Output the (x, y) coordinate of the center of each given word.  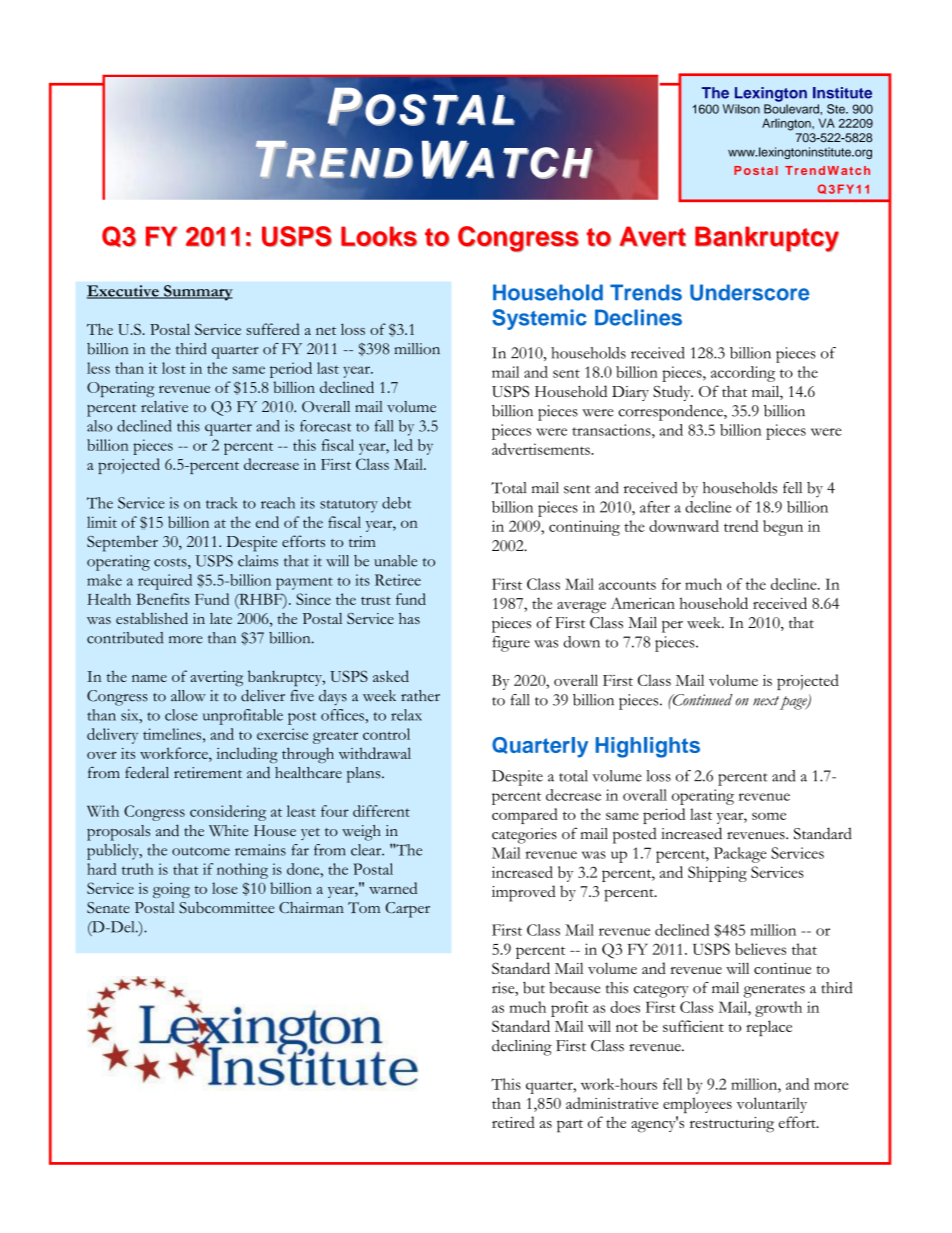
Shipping (717, 874)
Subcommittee (227, 907)
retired (513, 1122)
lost (174, 368)
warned (393, 888)
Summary (197, 293)
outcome (201, 851)
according (743, 374)
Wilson (741, 109)
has (409, 618)
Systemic (539, 319)
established (152, 618)
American (643, 603)
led (403, 445)
